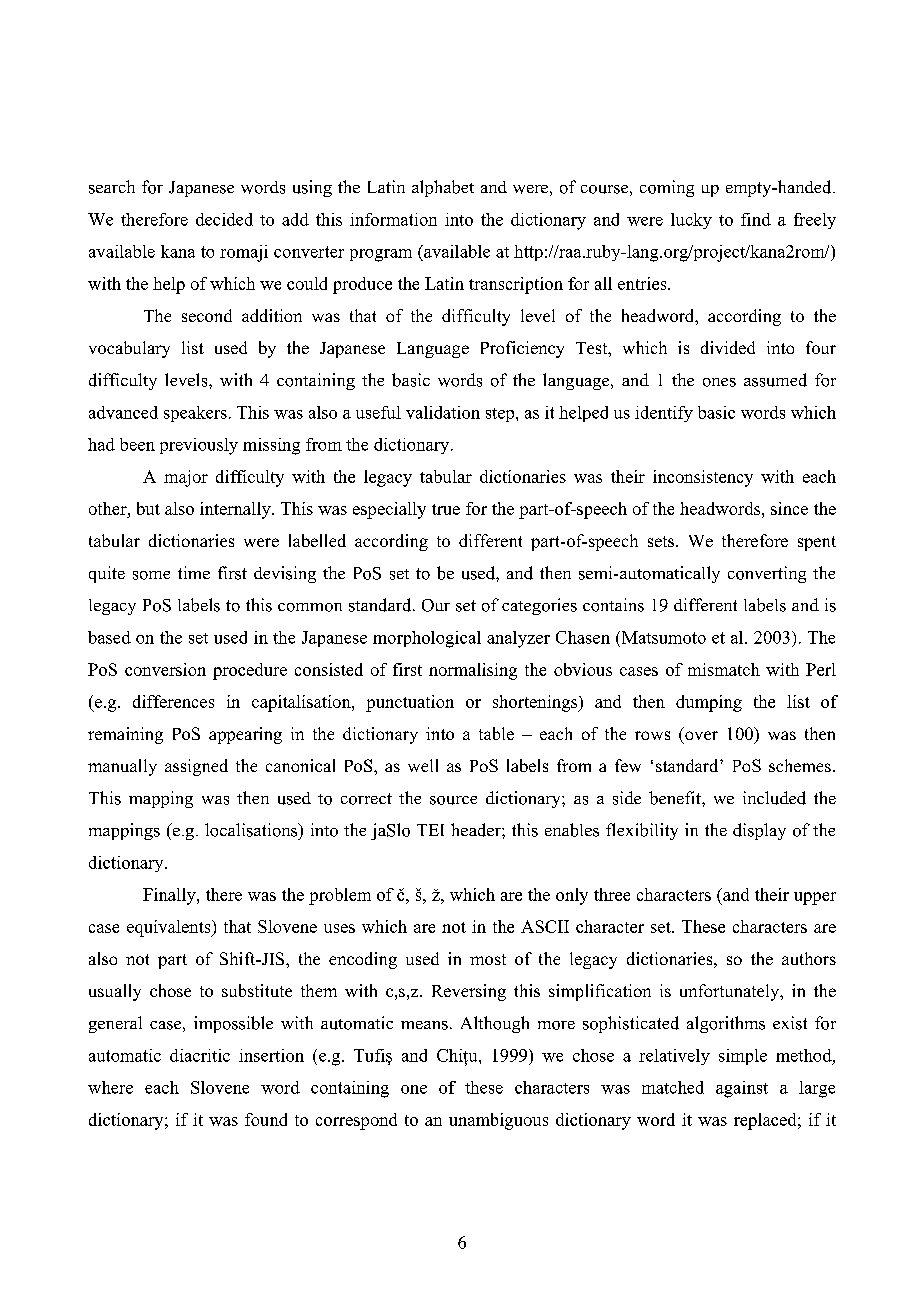 The height and width of the image is (1308, 924). What do you see at coordinates (196, 767) in the image?
I see `assigned` at bounding box center [196, 767].
